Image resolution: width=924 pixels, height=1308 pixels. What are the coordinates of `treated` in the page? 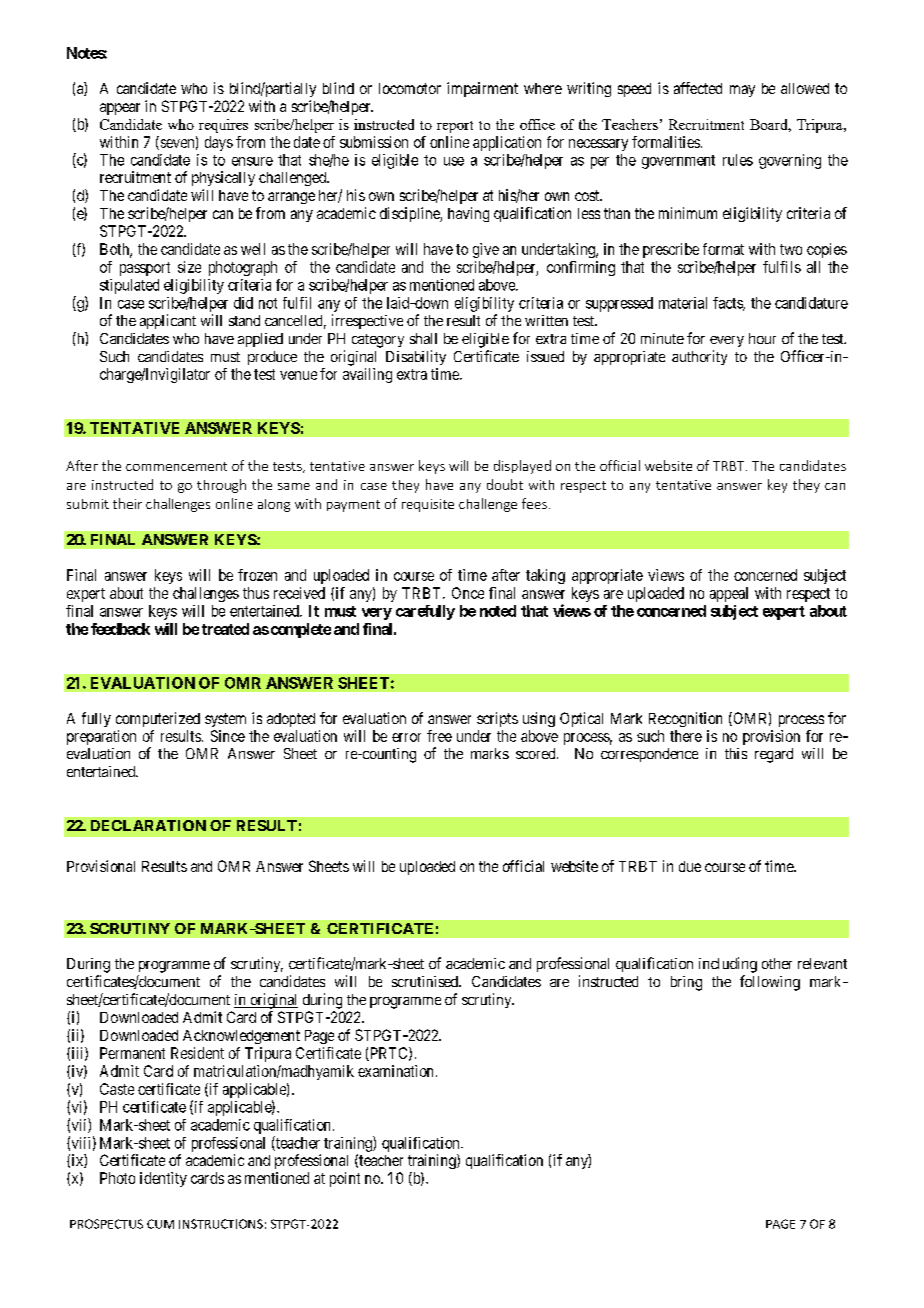 It's located at (225, 629).
